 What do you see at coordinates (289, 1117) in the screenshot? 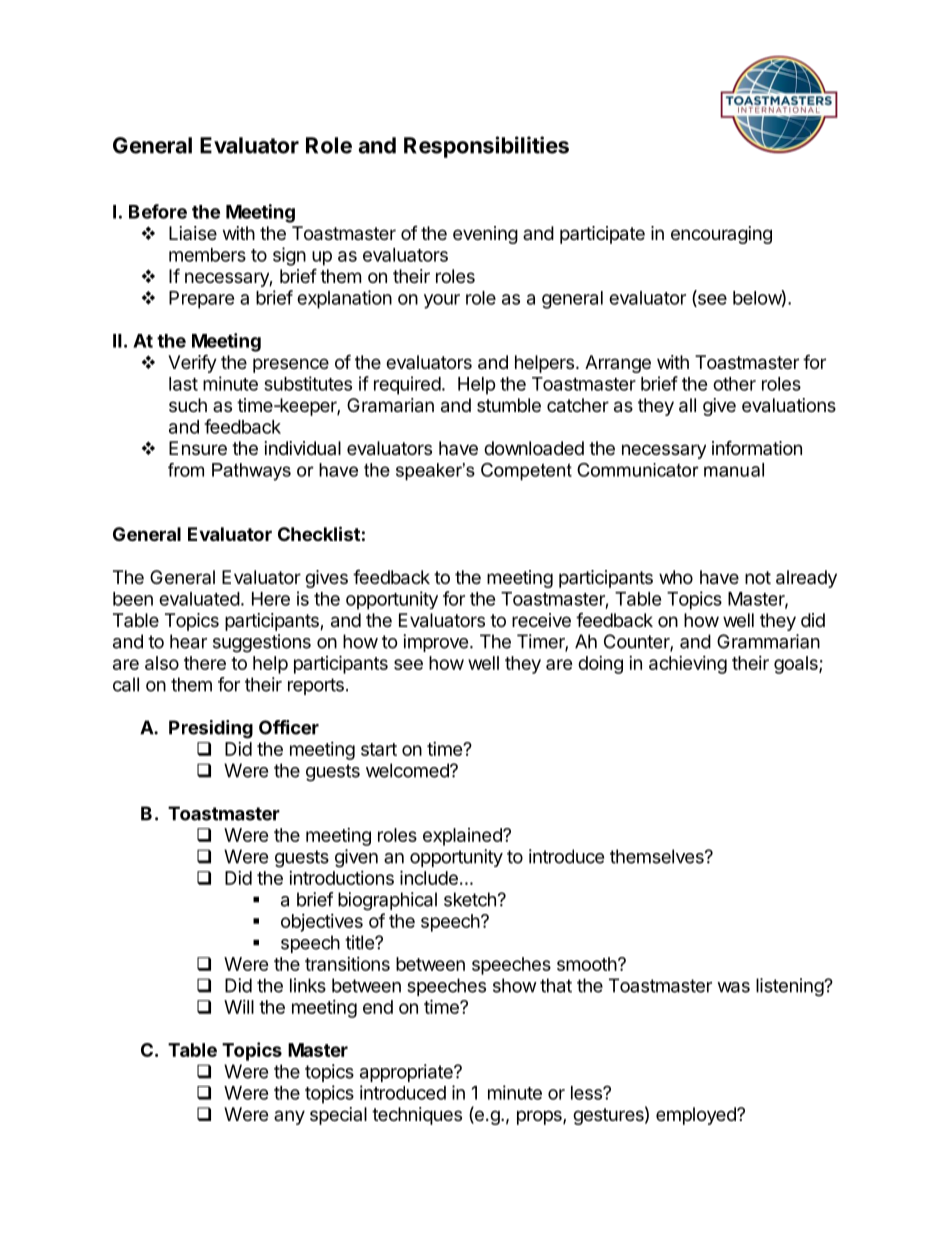
I see `any` at bounding box center [289, 1117].
